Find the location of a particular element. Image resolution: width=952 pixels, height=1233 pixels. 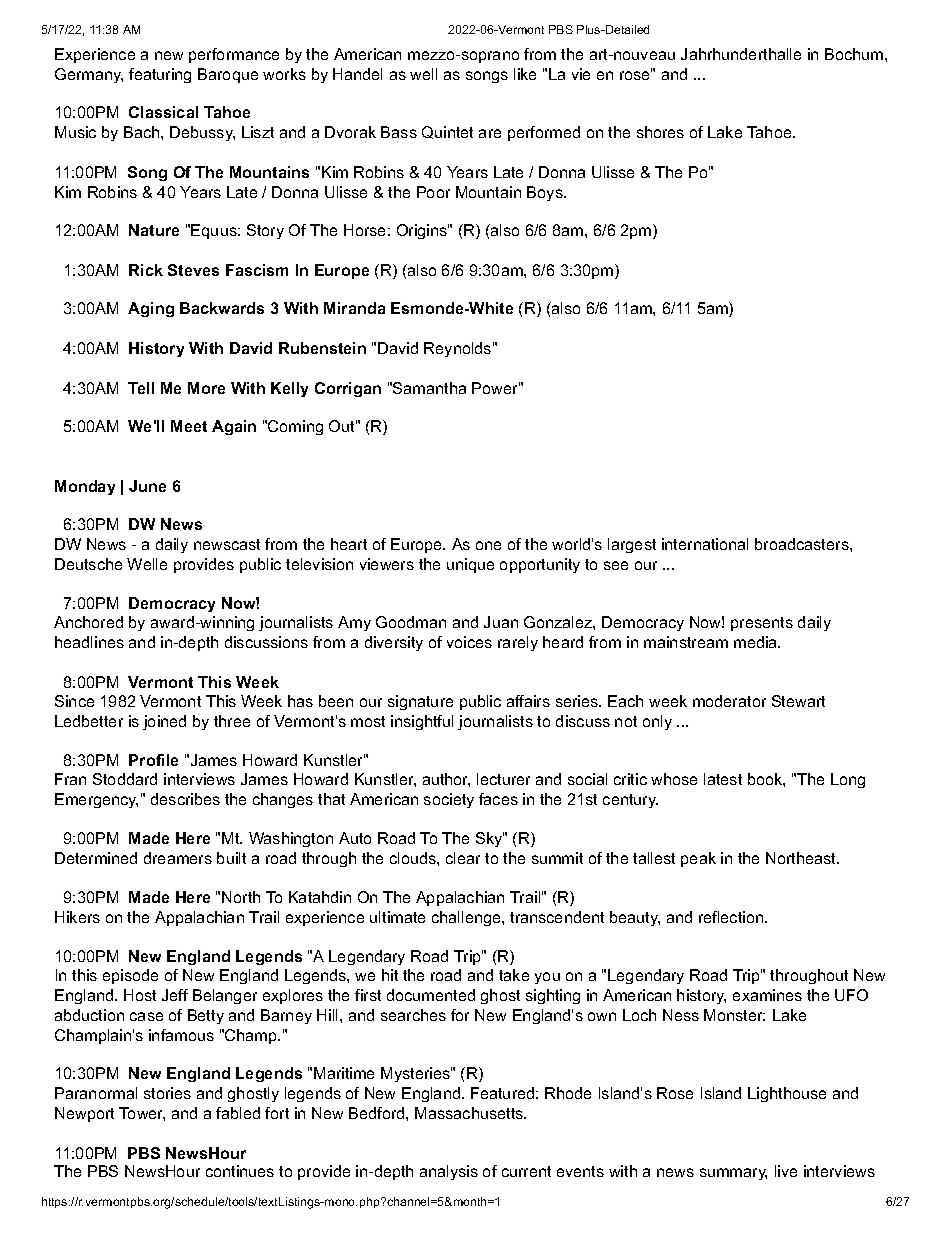

voices is located at coordinates (469, 642).
